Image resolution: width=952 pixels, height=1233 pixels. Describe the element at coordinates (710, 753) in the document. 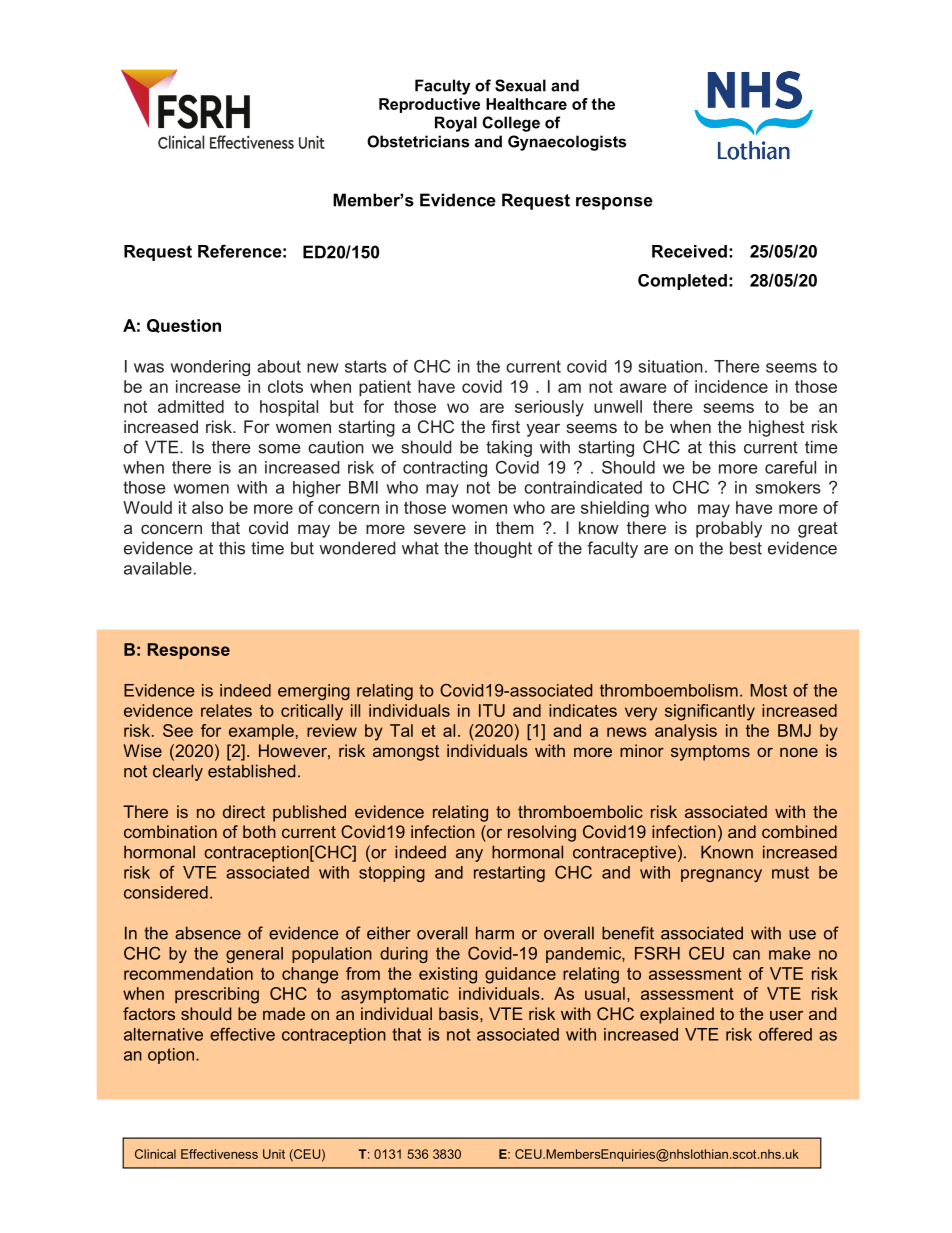

I see `symptoms` at that location.
